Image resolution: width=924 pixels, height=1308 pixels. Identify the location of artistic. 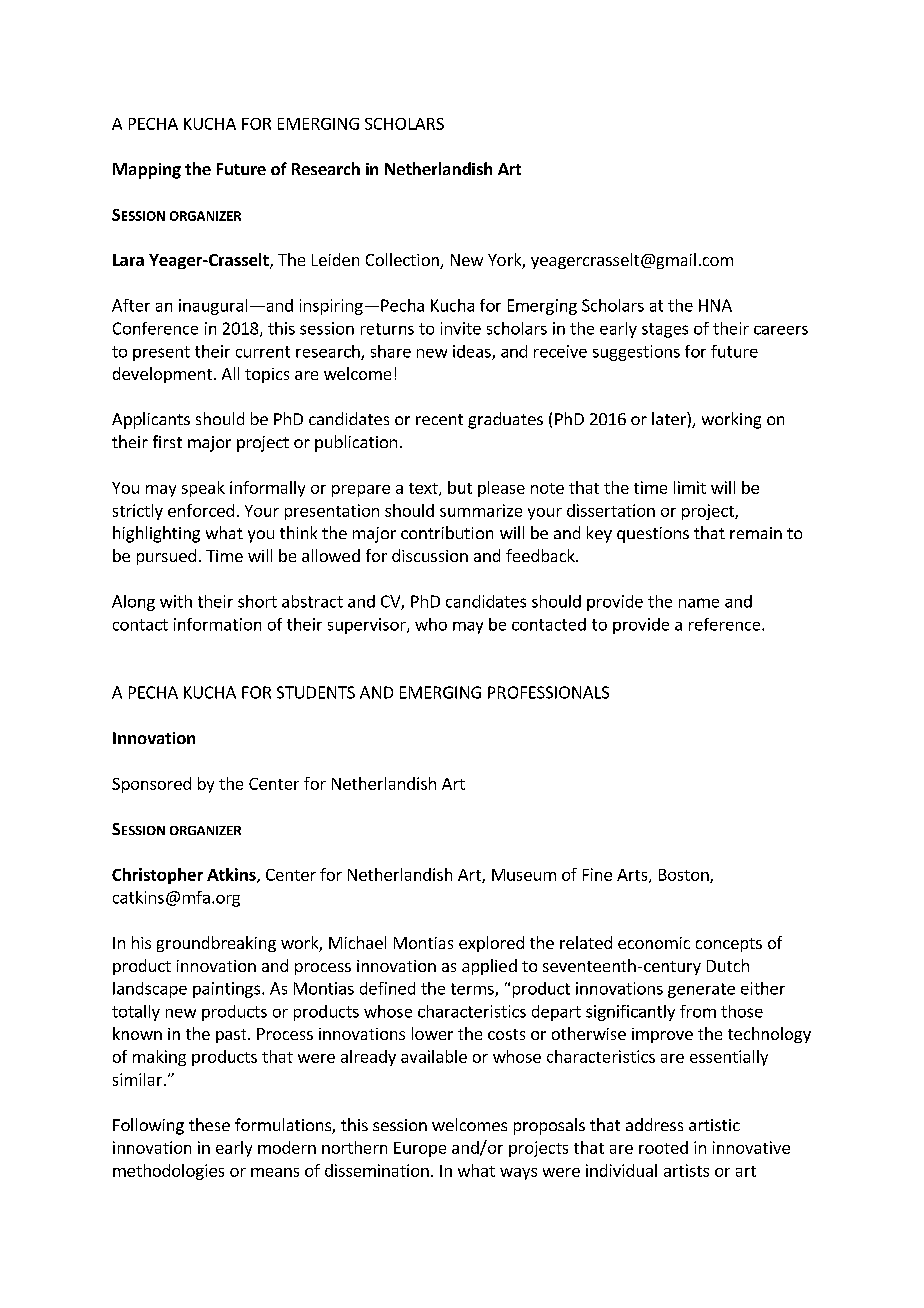
(714, 1125).
